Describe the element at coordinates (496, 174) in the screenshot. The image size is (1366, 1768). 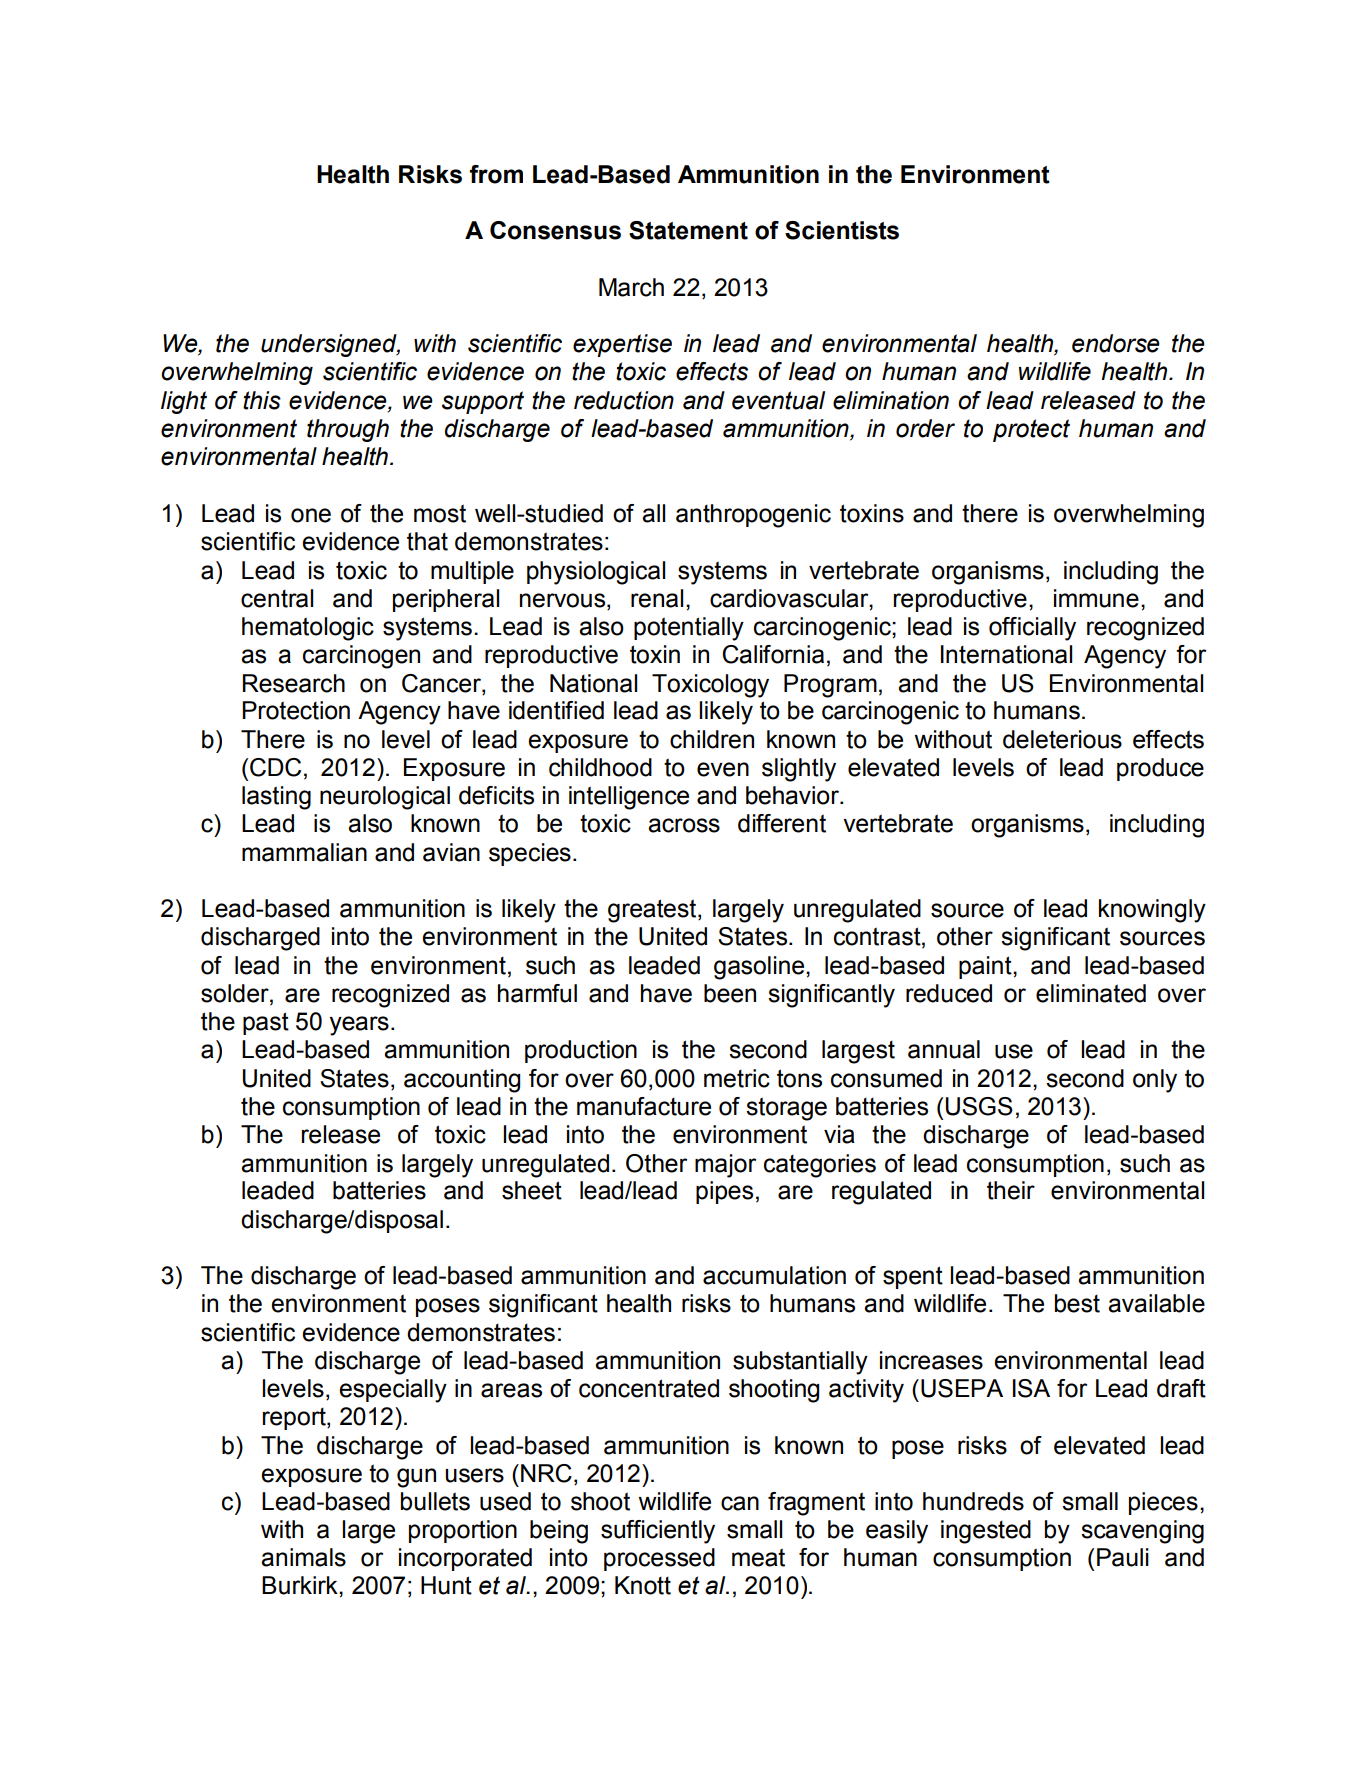
I see `from` at that location.
